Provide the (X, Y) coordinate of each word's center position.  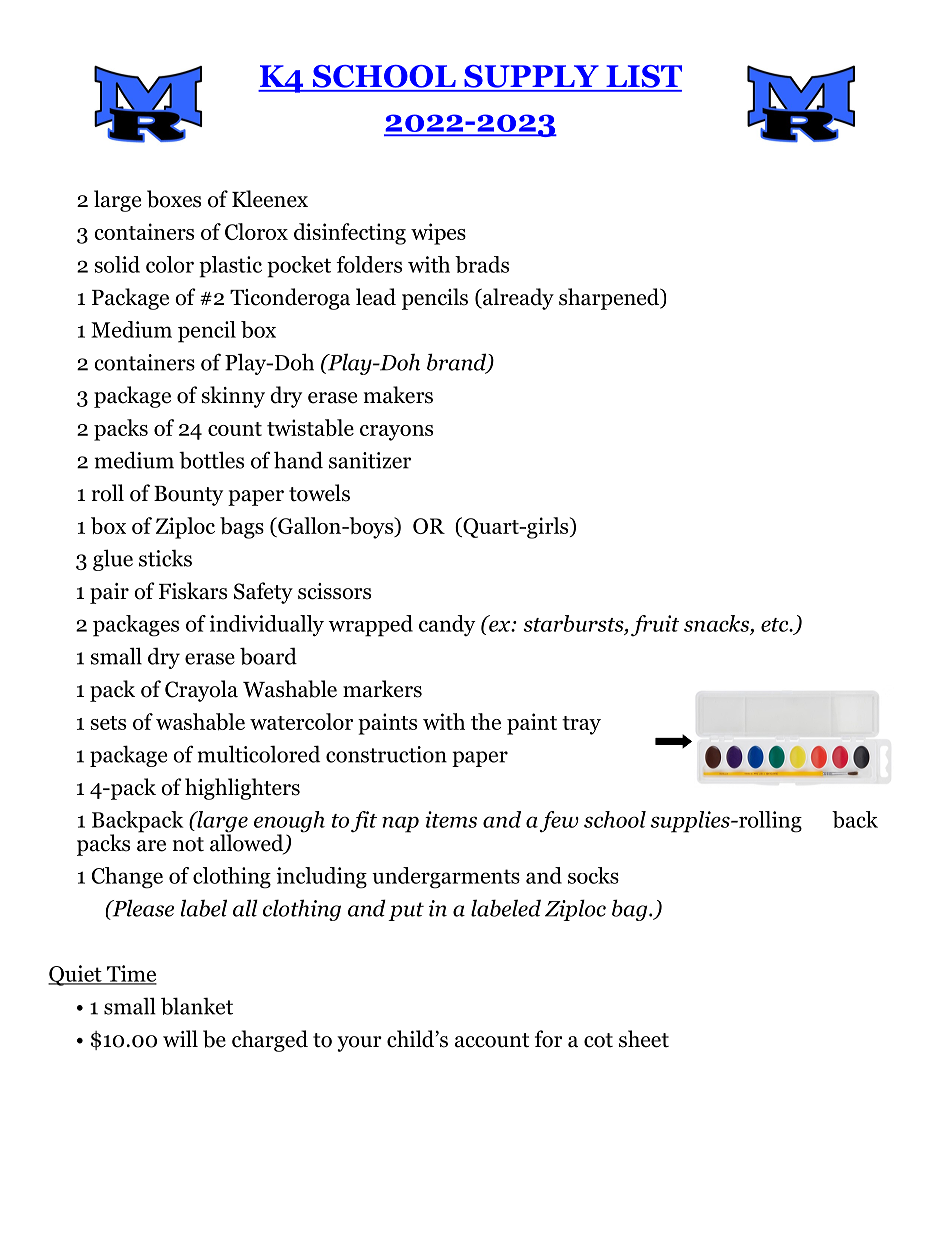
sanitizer (370, 460)
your (359, 1044)
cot (598, 1040)
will (180, 1038)
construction (386, 754)
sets (108, 723)
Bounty (188, 496)
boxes (174, 199)
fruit (655, 625)
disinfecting (350, 234)
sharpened (610, 299)
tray (581, 725)
